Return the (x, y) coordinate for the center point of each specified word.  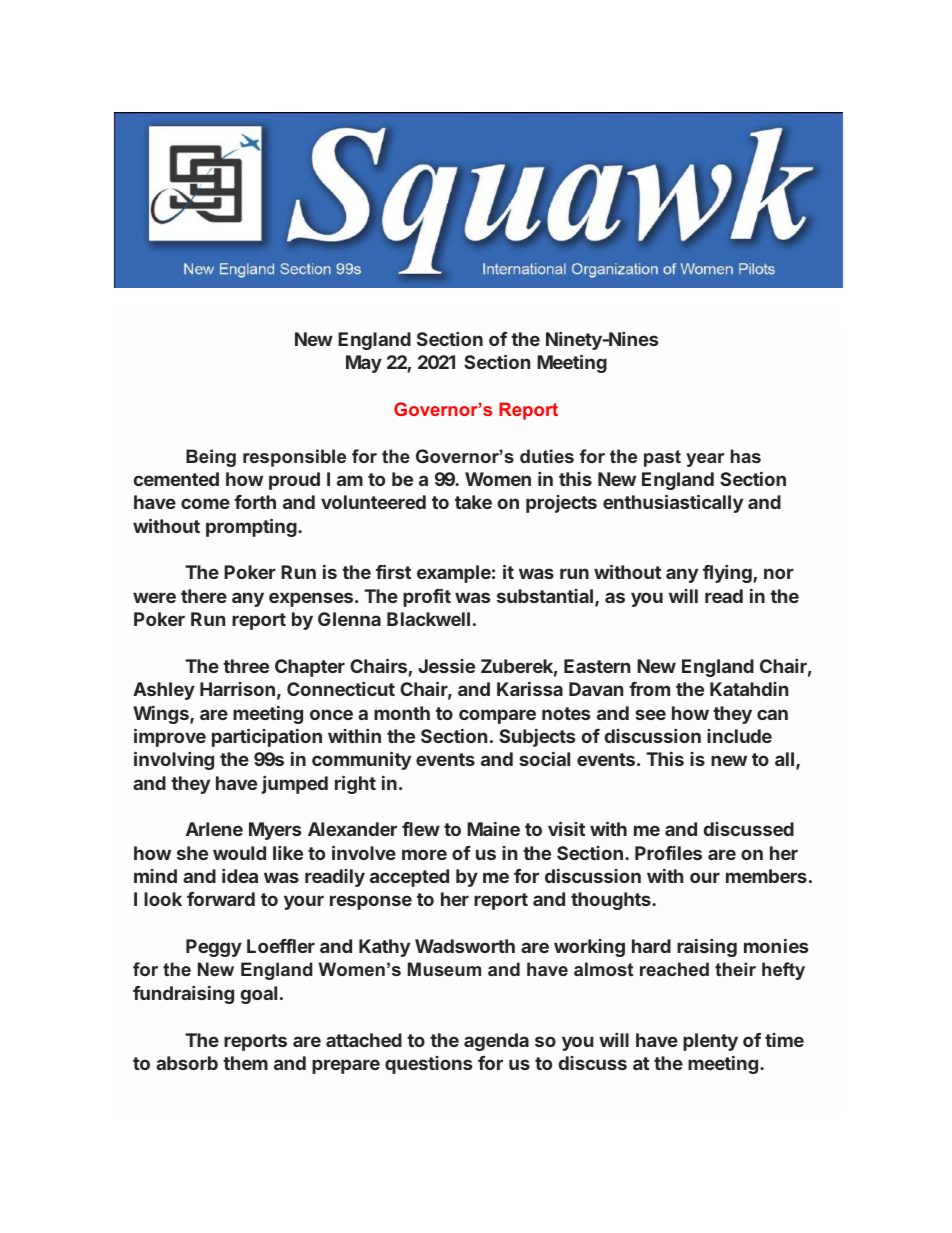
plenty (710, 1042)
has (746, 456)
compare (497, 716)
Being (211, 458)
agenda (496, 1042)
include (739, 736)
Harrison (237, 689)
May (364, 364)
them (245, 1063)
